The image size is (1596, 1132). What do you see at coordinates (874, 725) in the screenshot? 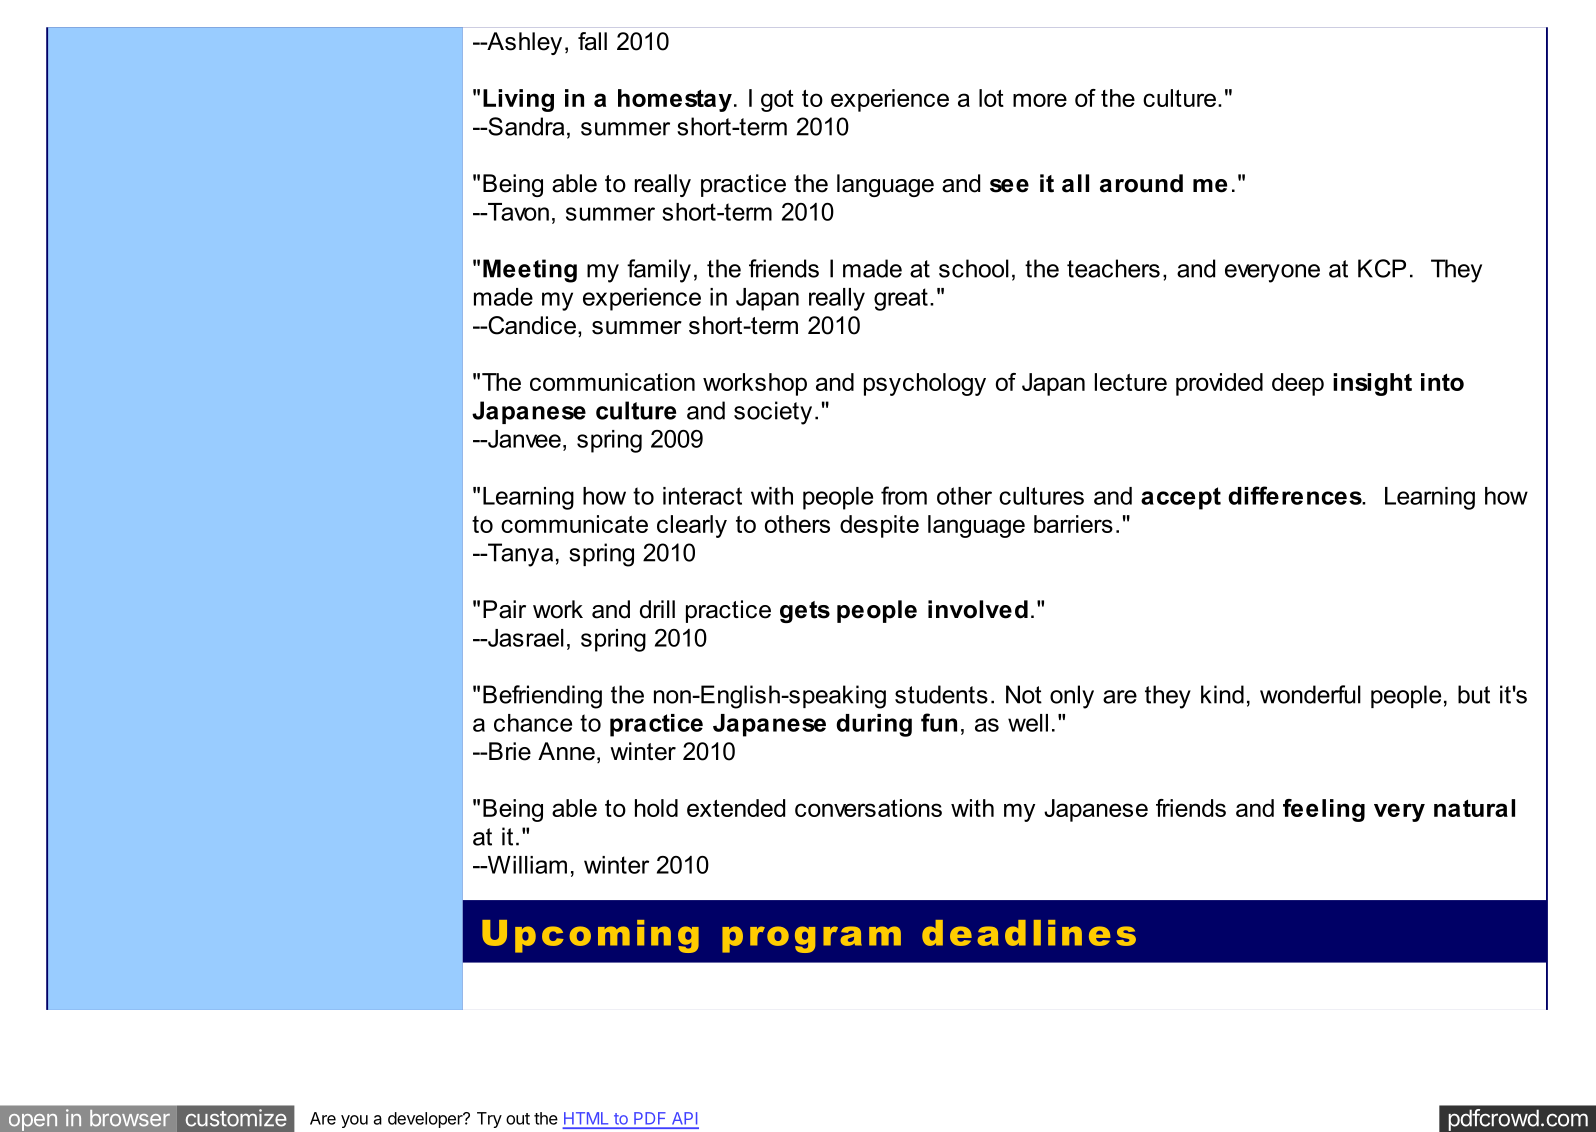
I see `during` at bounding box center [874, 725].
